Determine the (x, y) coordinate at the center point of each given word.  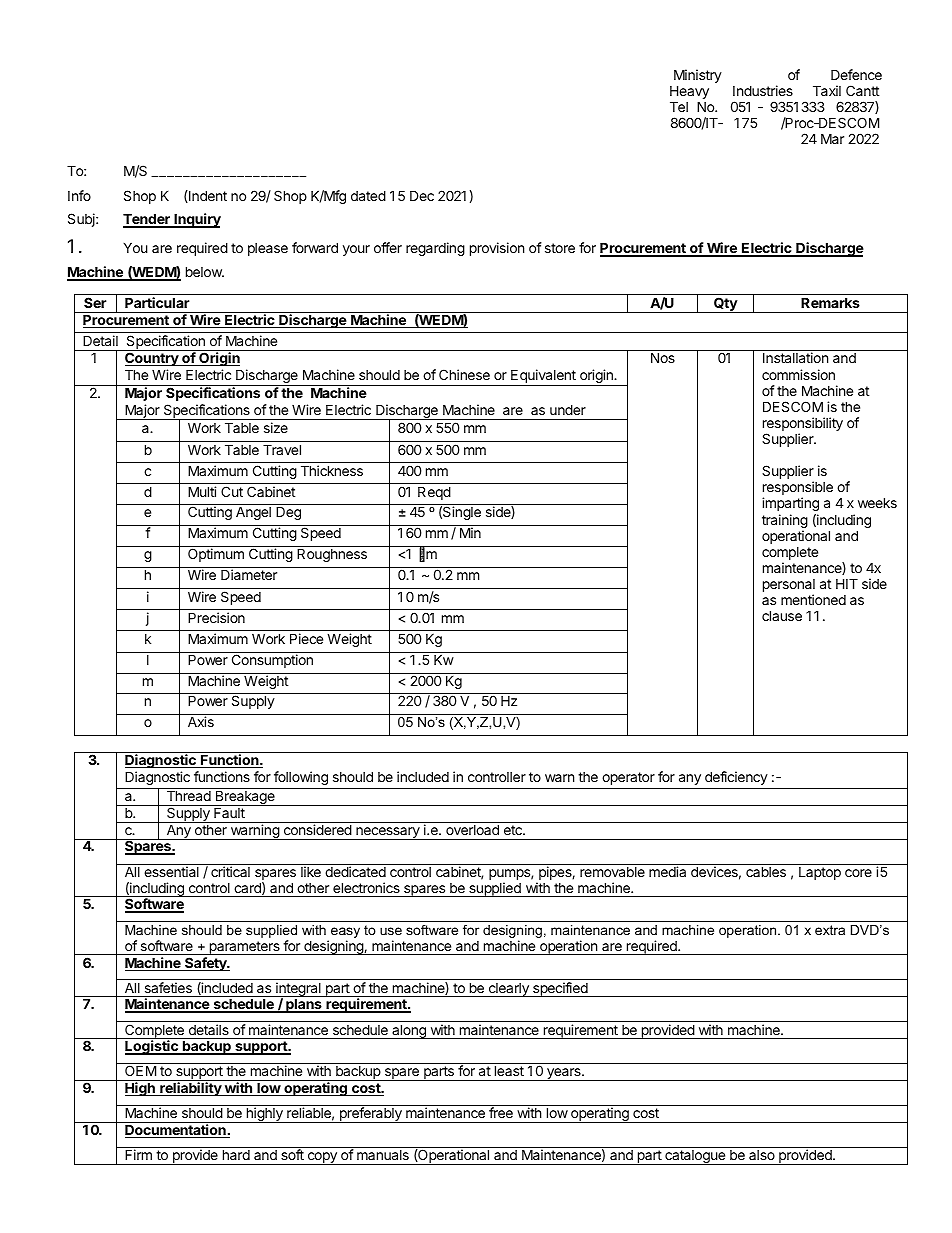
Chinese (464, 374)
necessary (388, 833)
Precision (216, 617)
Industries (763, 90)
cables (766, 871)
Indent (207, 196)
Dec (422, 195)
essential (171, 871)
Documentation (176, 1131)
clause (782, 615)
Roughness (332, 555)
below (205, 271)
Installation (795, 357)
